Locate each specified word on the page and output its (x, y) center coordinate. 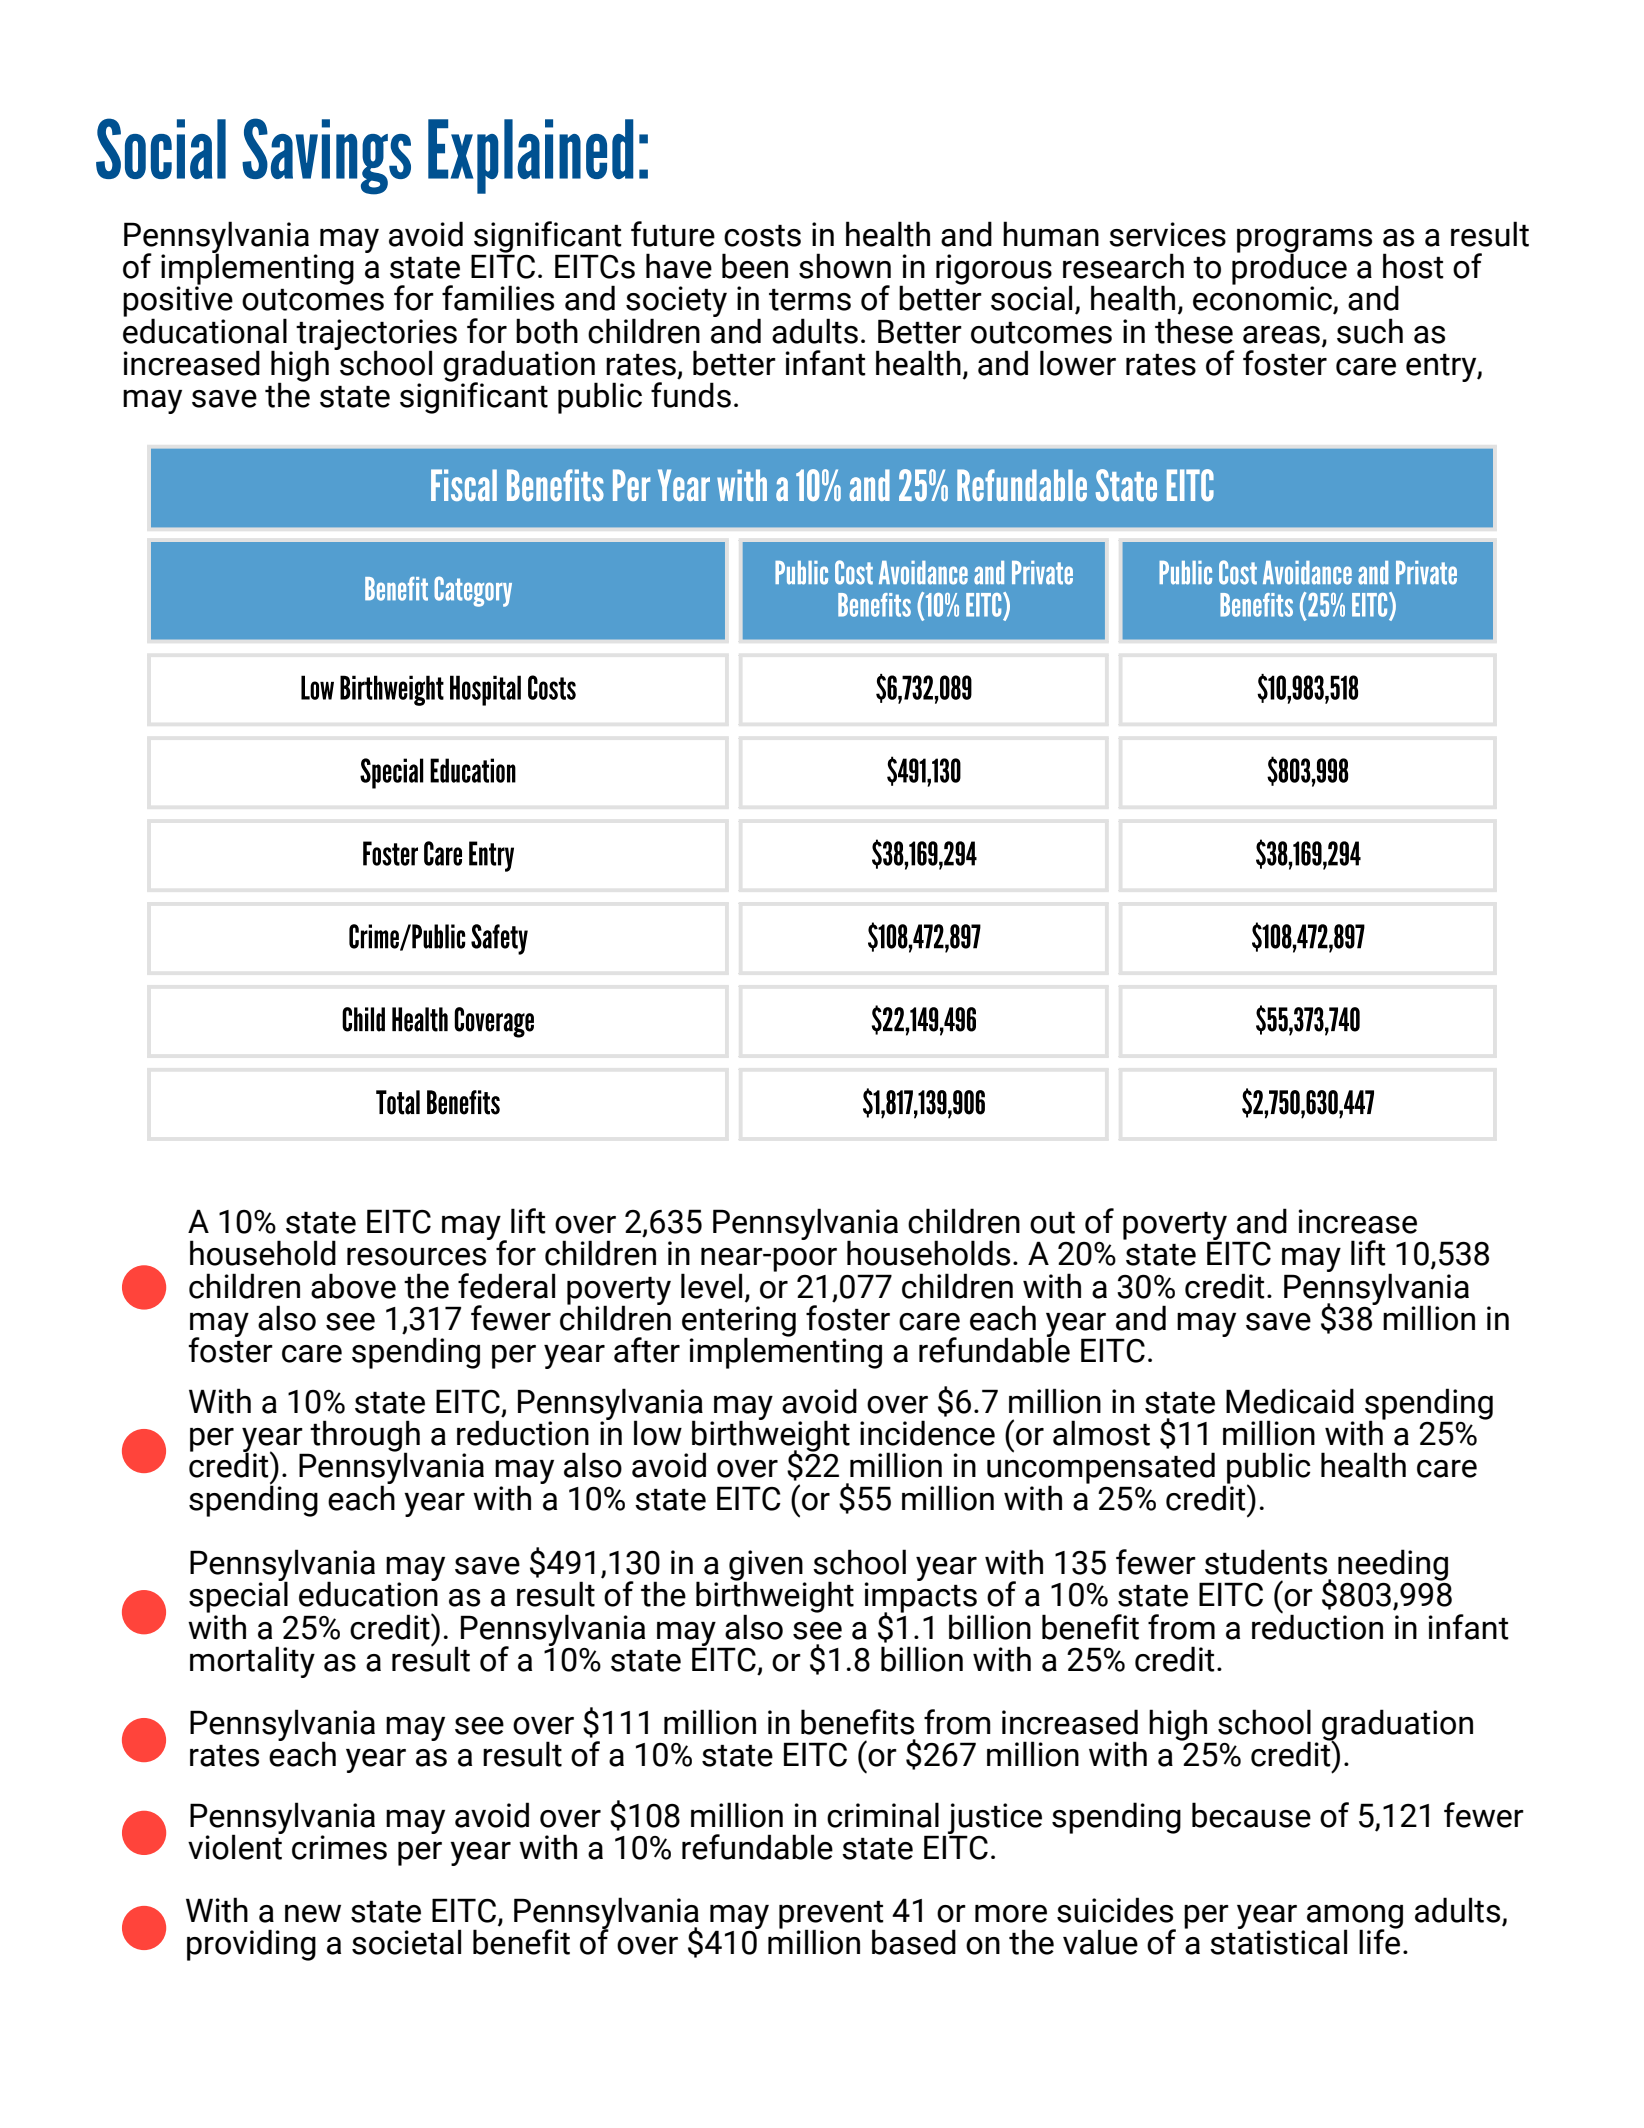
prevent (831, 1916)
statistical (1278, 1941)
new (313, 1914)
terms (810, 300)
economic (1263, 298)
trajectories (376, 335)
